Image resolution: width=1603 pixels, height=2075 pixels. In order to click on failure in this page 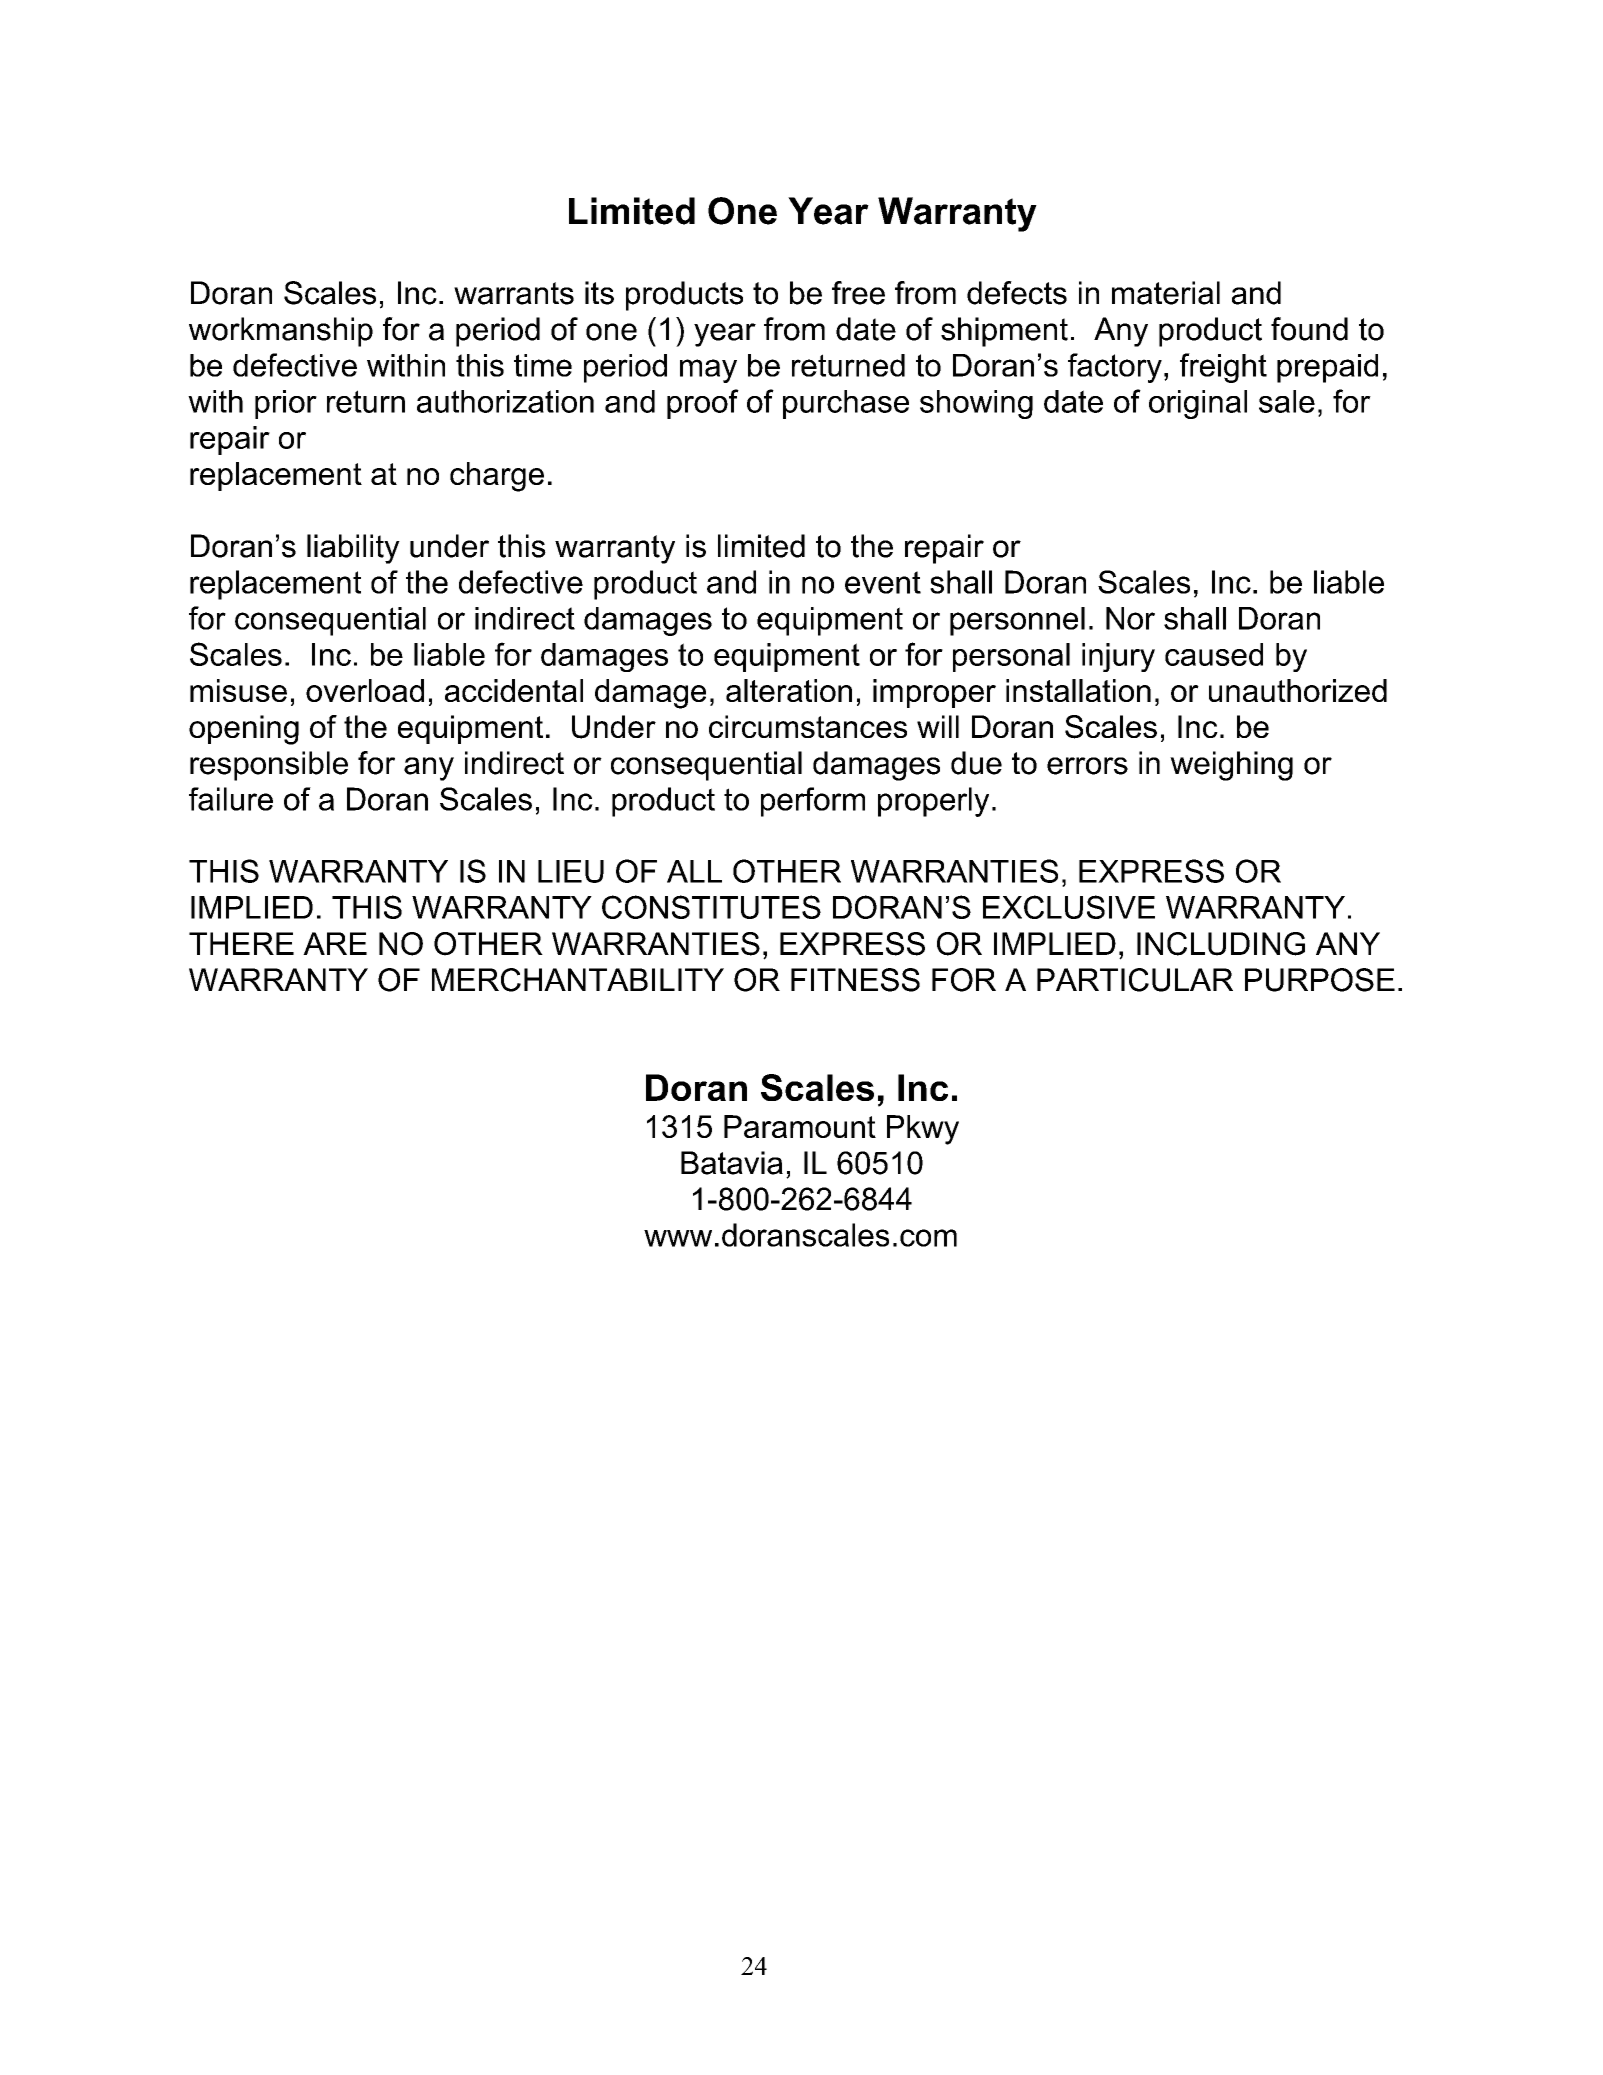, I will do `click(231, 799)`.
